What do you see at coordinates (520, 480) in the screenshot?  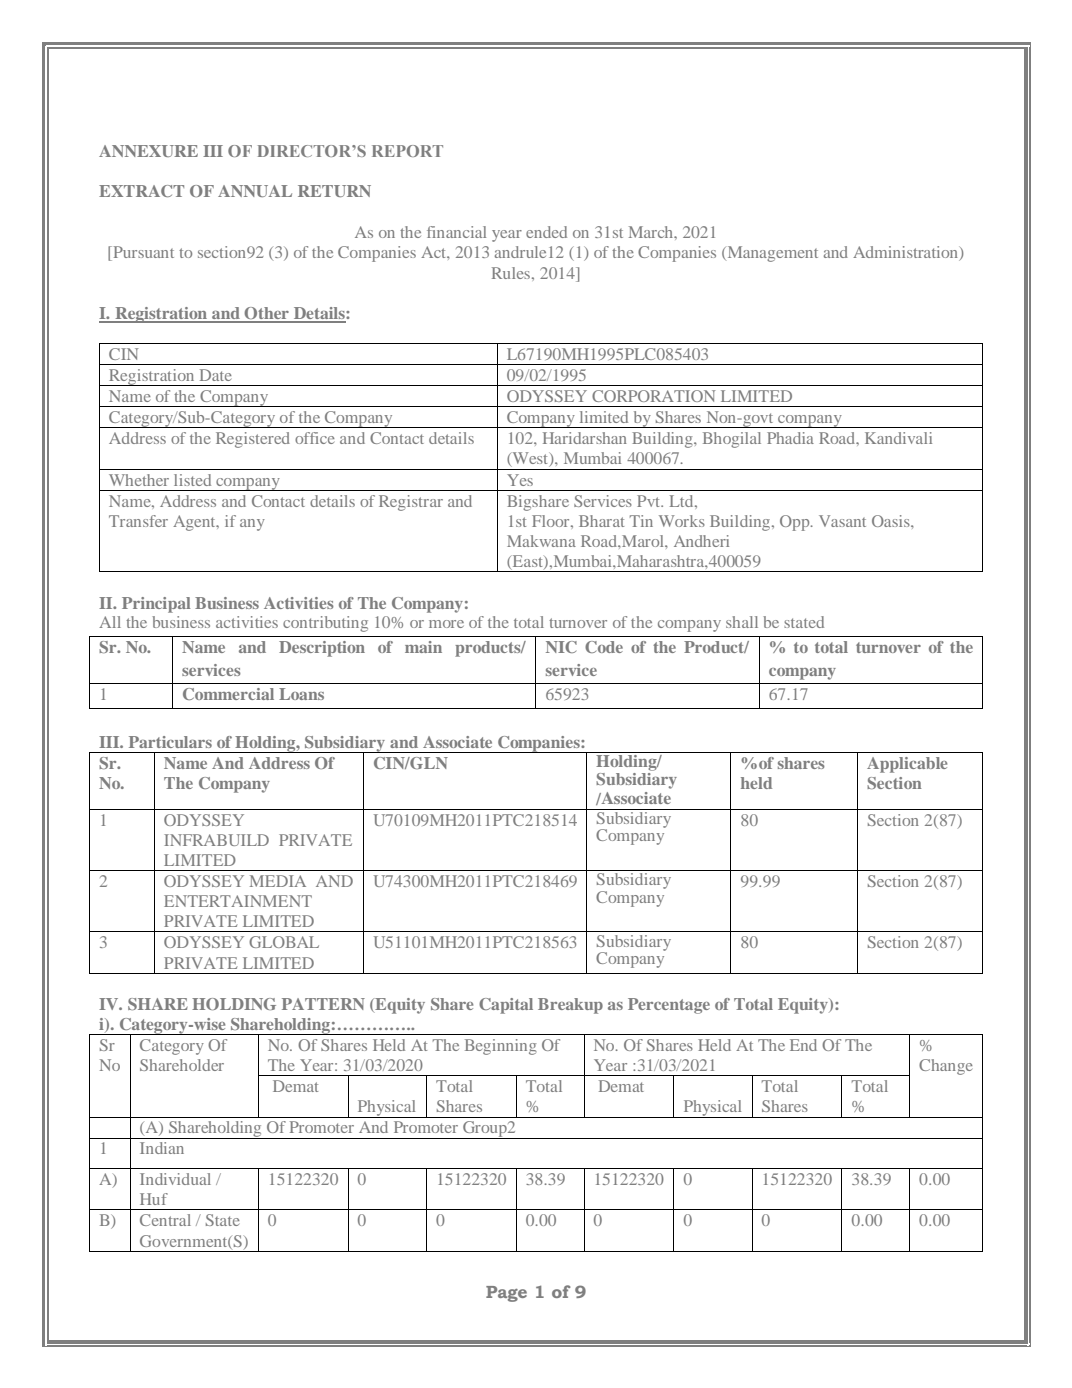 I see `Yes` at bounding box center [520, 480].
